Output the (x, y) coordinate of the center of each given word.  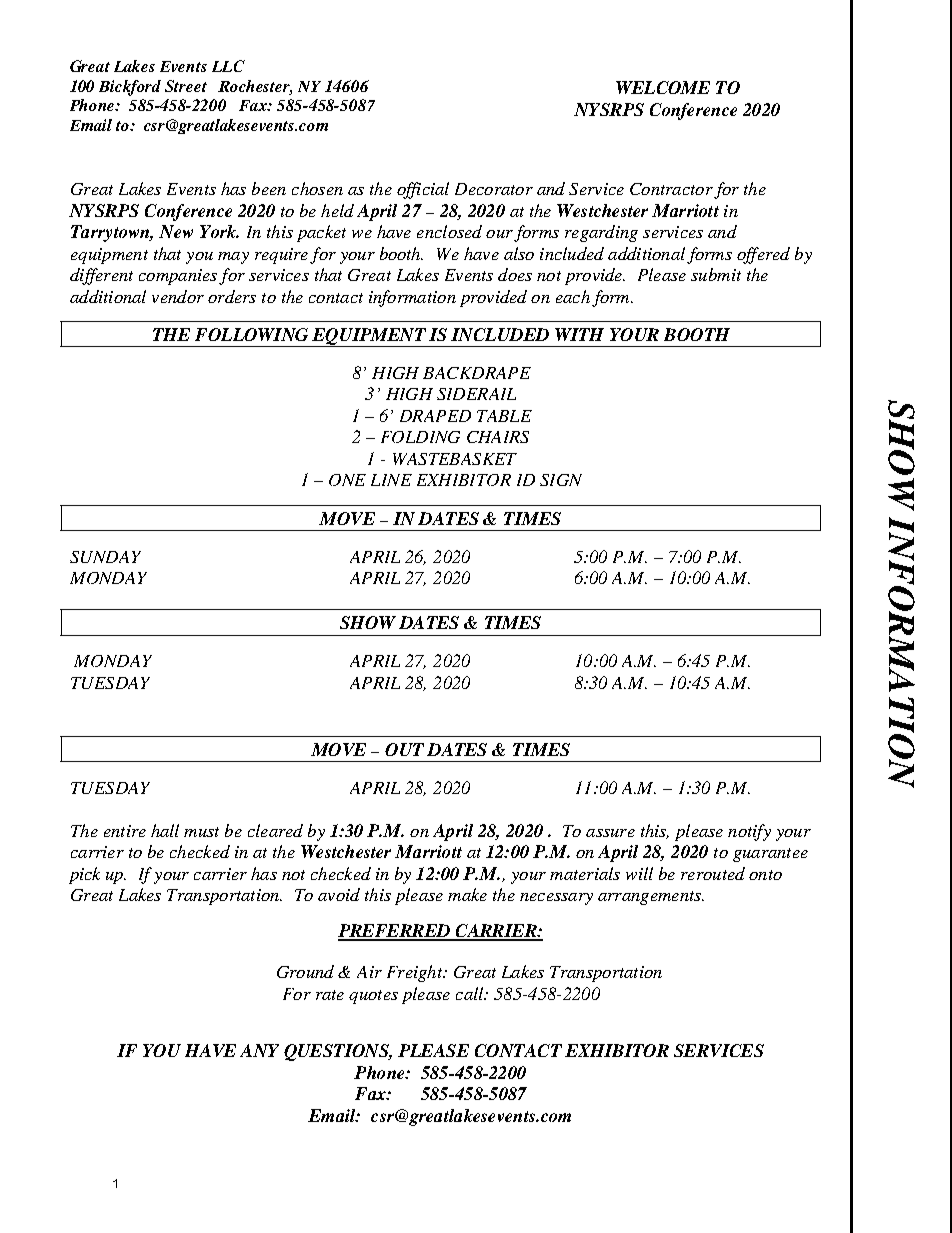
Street (186, 86)
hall (165, 830)
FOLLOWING (251, 334)
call (471, 993)
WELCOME (663, 87)
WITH (579, 334)
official (423, 190)
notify (749, 832)
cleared (275, 830)
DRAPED (435, 416)
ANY (259, 1050)
